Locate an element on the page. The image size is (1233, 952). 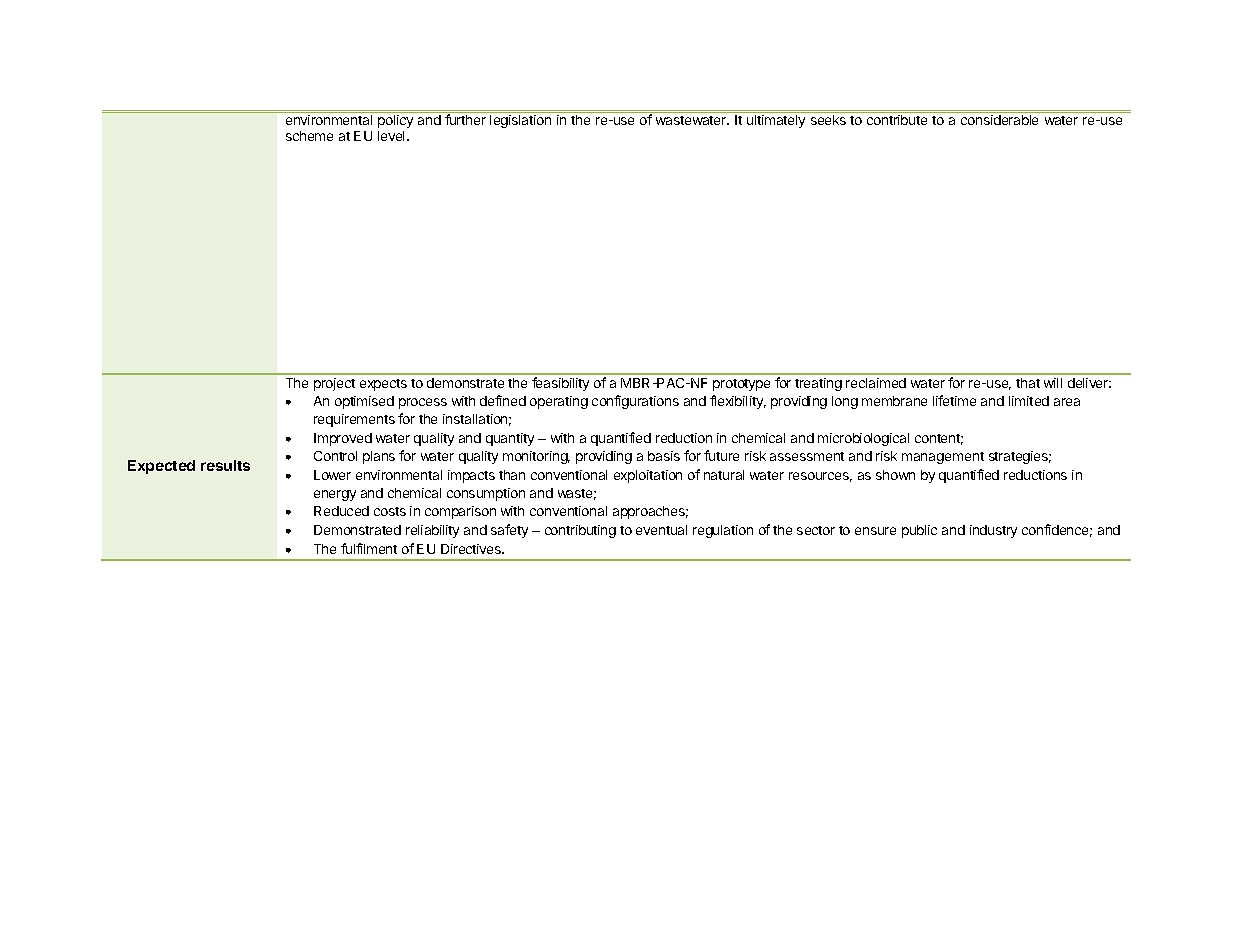
considerable is located at coordinates (999, 120).
